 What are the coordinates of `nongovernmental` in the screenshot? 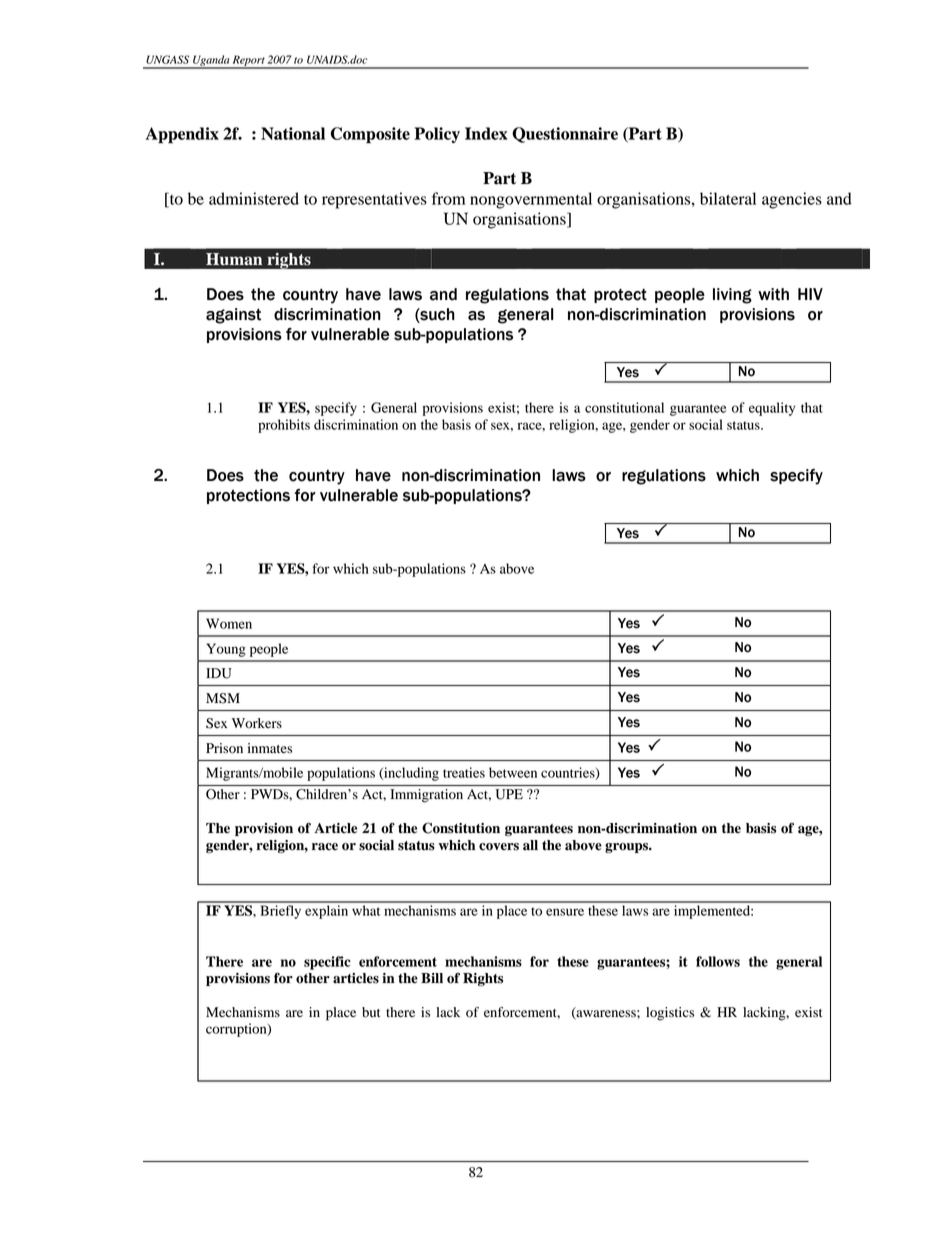 It's located at (531, 200).
